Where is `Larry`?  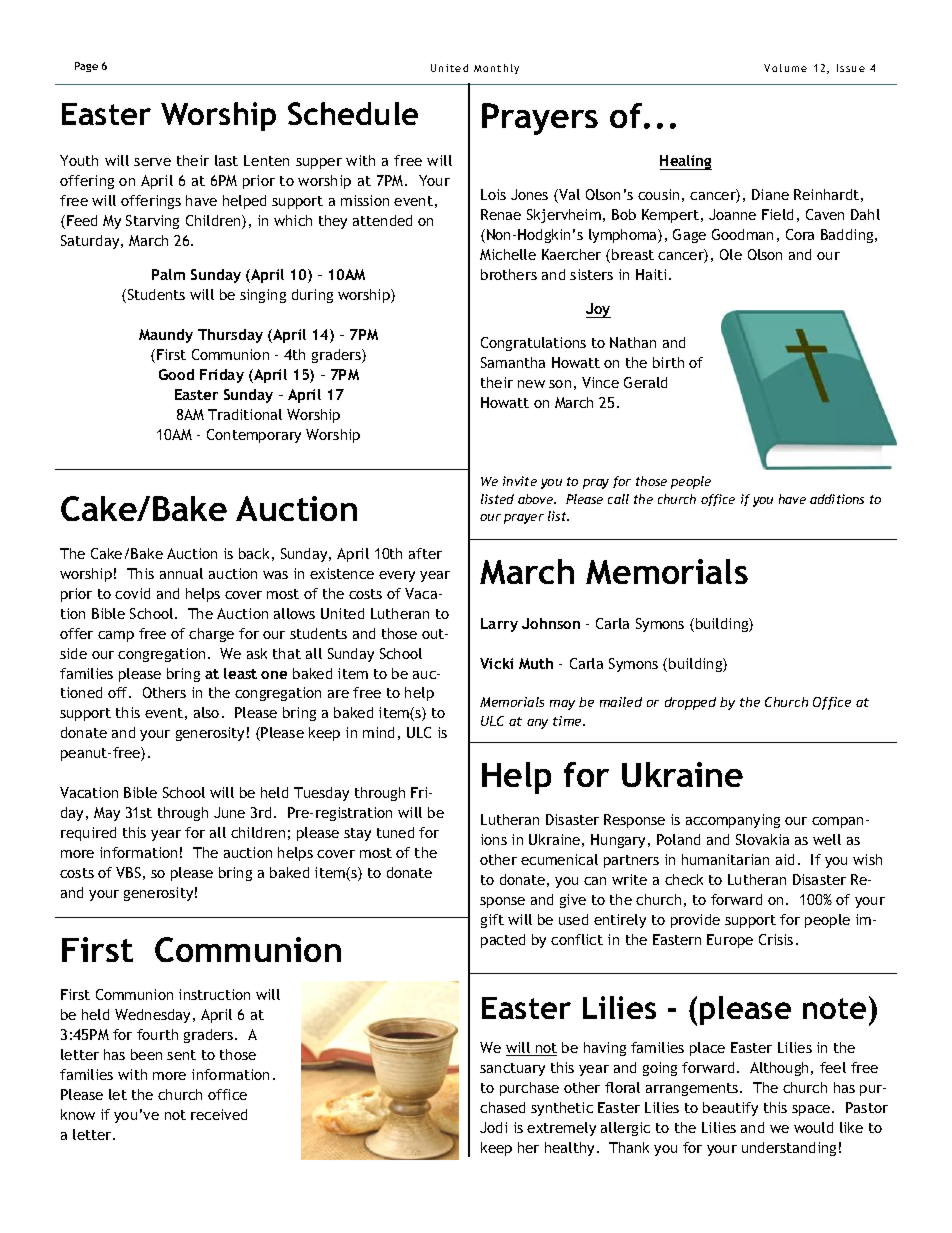 Larry is located at coordinates (499, 625).
